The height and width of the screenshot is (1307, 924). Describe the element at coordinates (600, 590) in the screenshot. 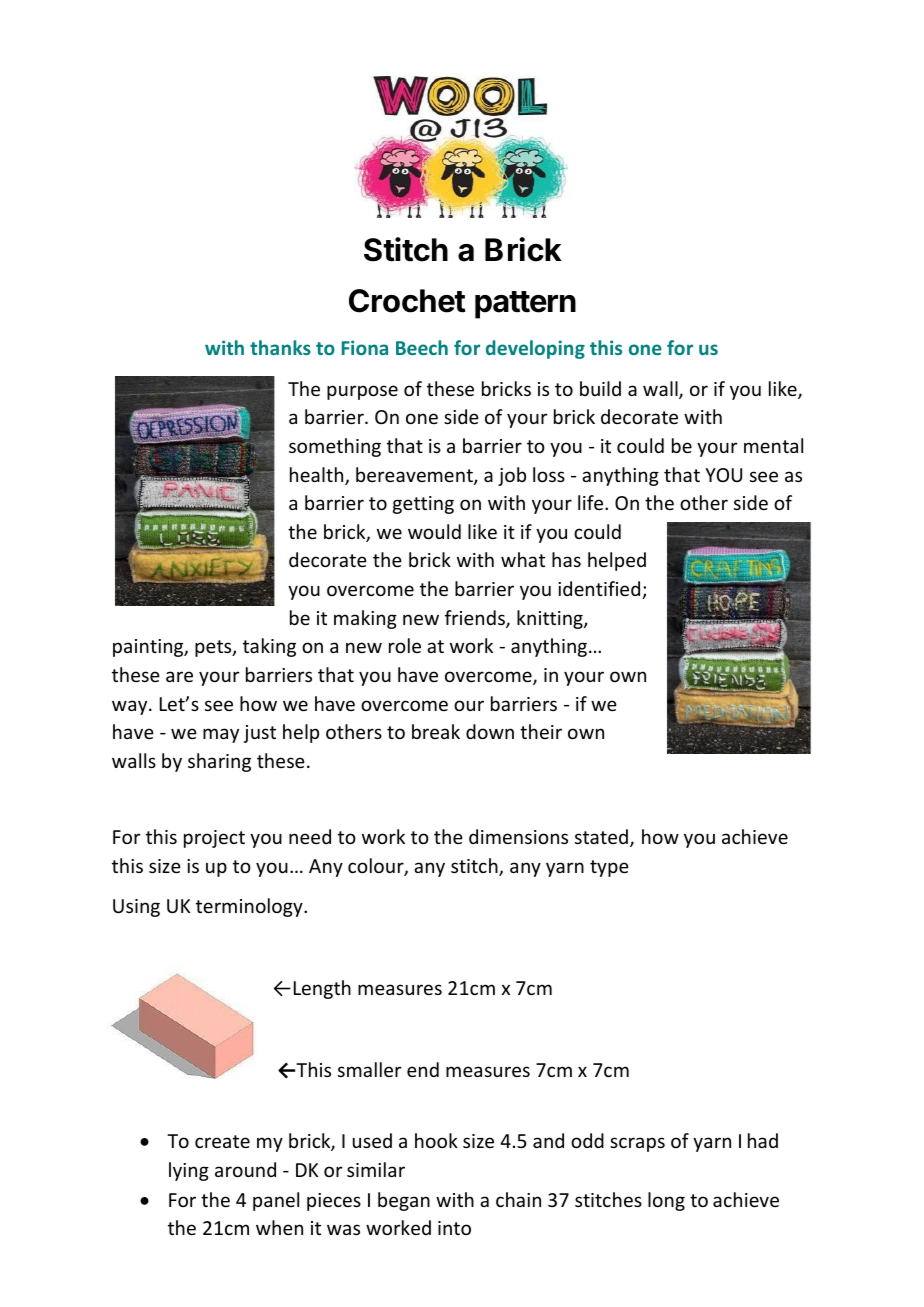

I see `identified` at that location.
